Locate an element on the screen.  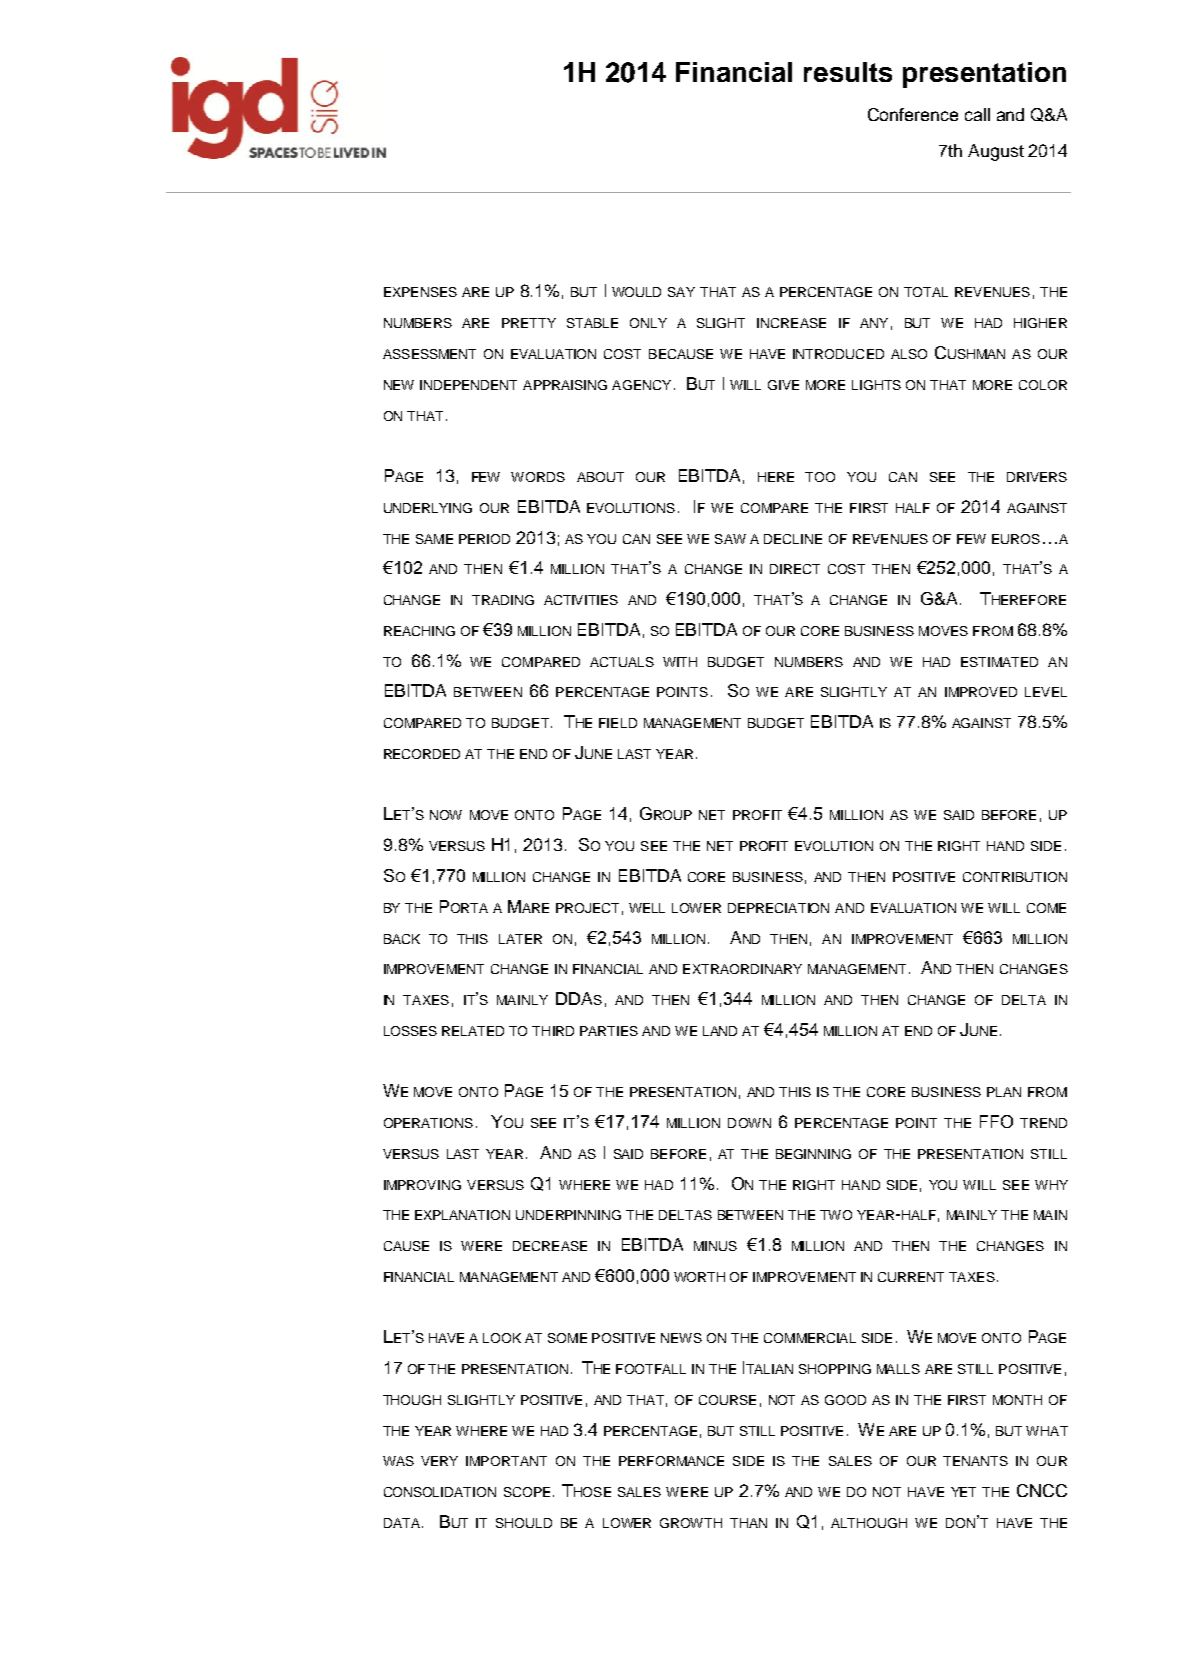
YET is located at coordinates (963, 1492).
